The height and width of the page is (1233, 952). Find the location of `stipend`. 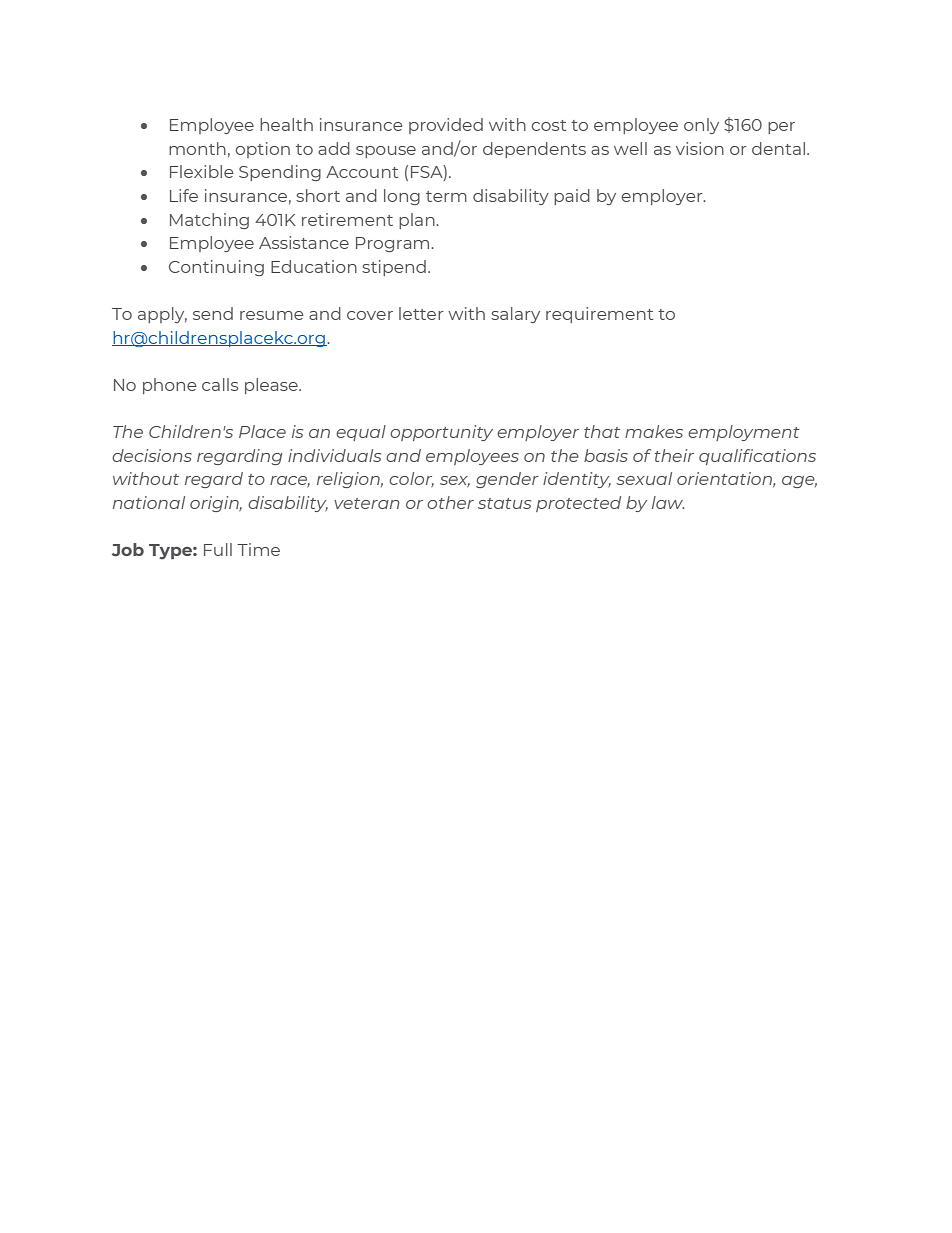

stipend is located at coordinates (394, 268).
